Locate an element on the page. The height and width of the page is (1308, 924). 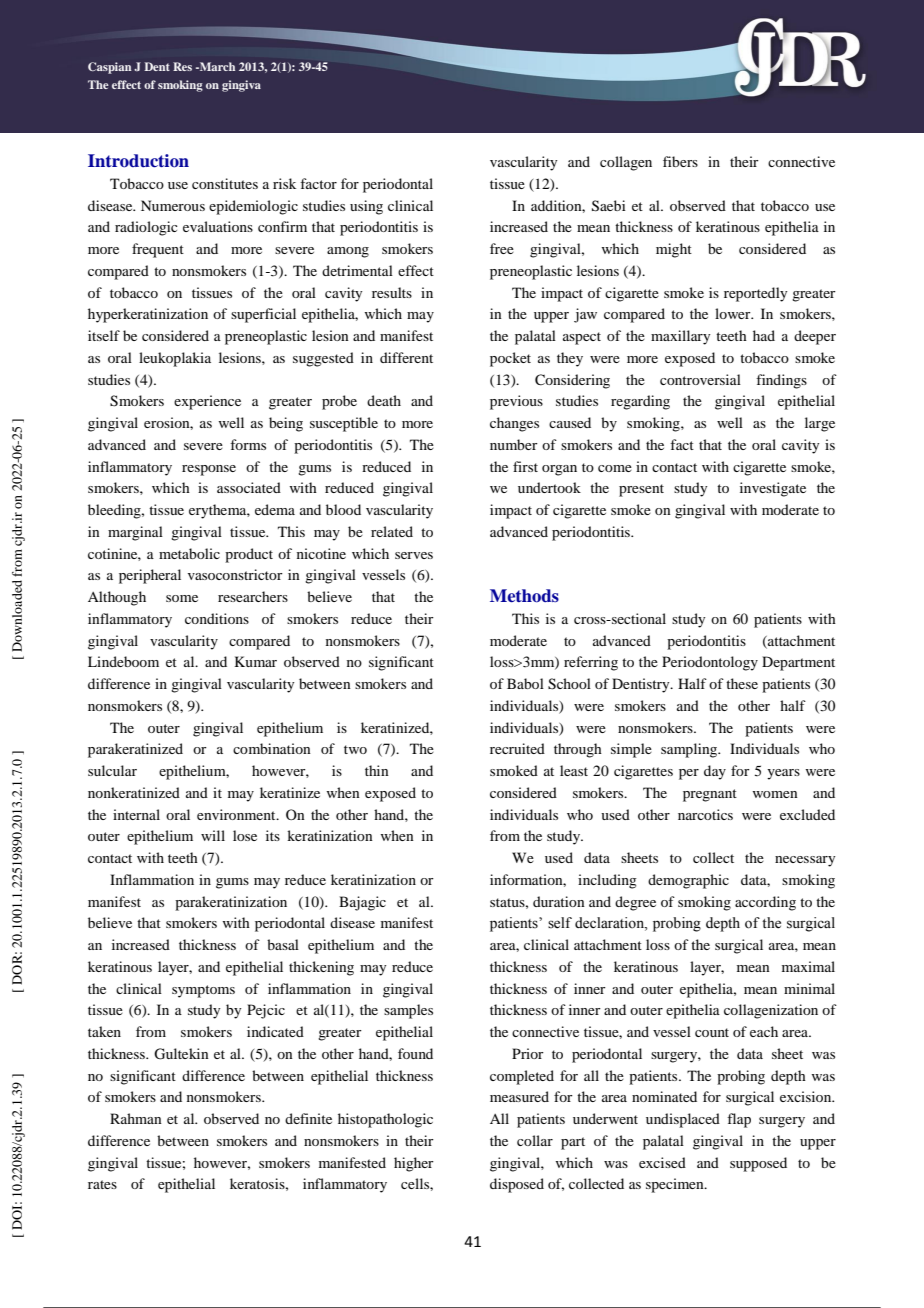
recruited is located at coordinates (517, 748).
